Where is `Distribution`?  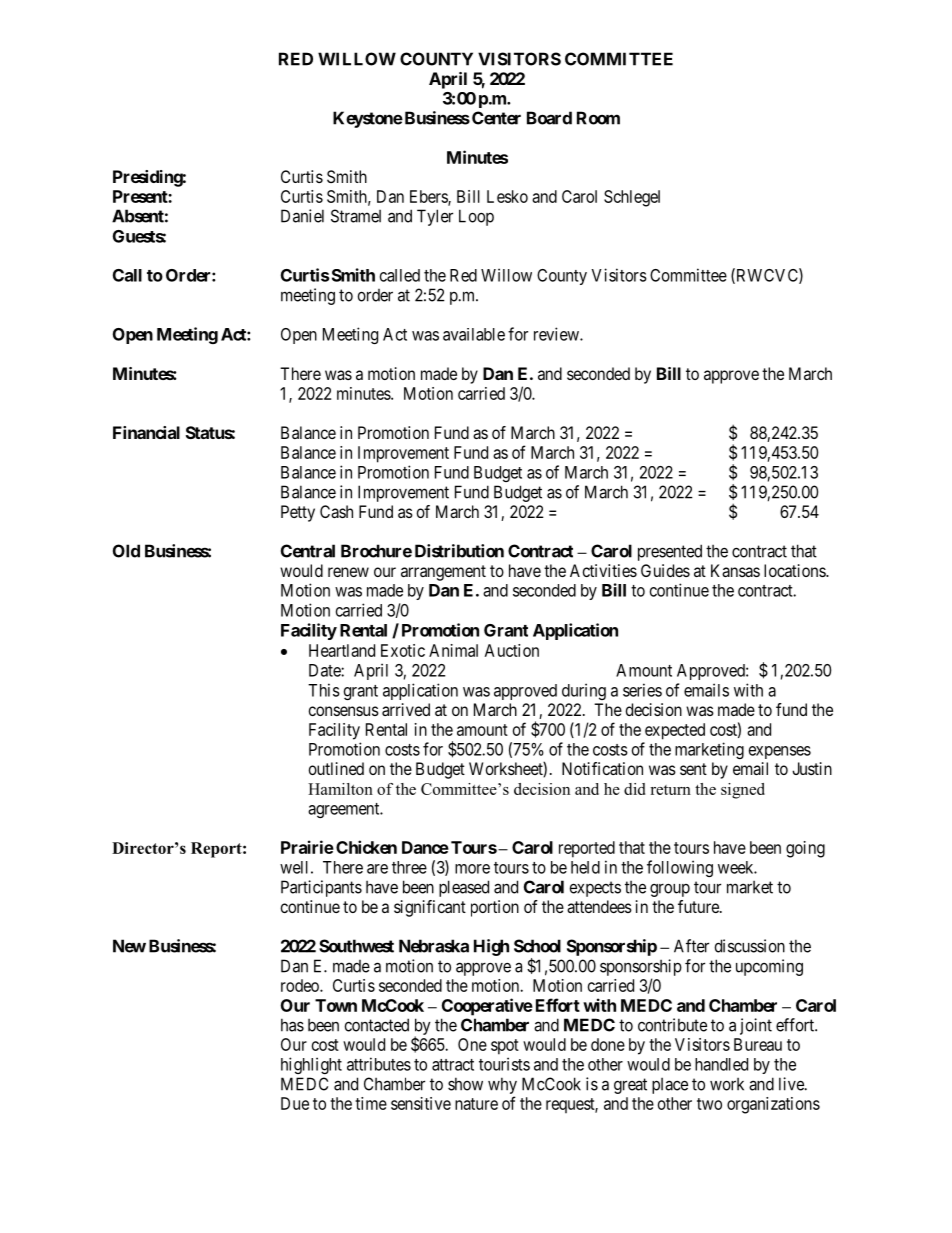 Distribution is located at coordinates (459, 551).
